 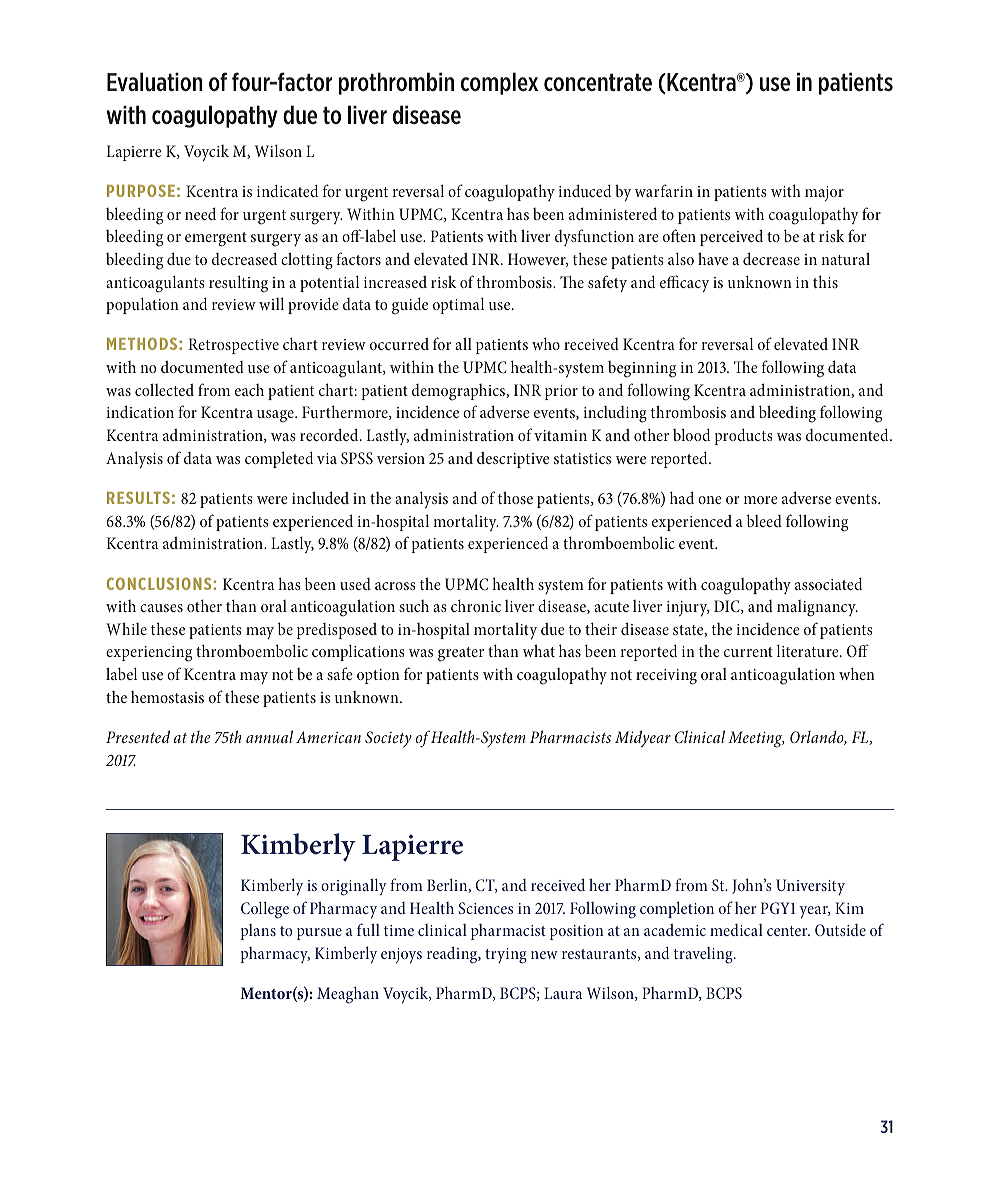 What do you see at coordinates (258, 932) in the screenshot?
I see `plans` at bounding box center [258, 932].
